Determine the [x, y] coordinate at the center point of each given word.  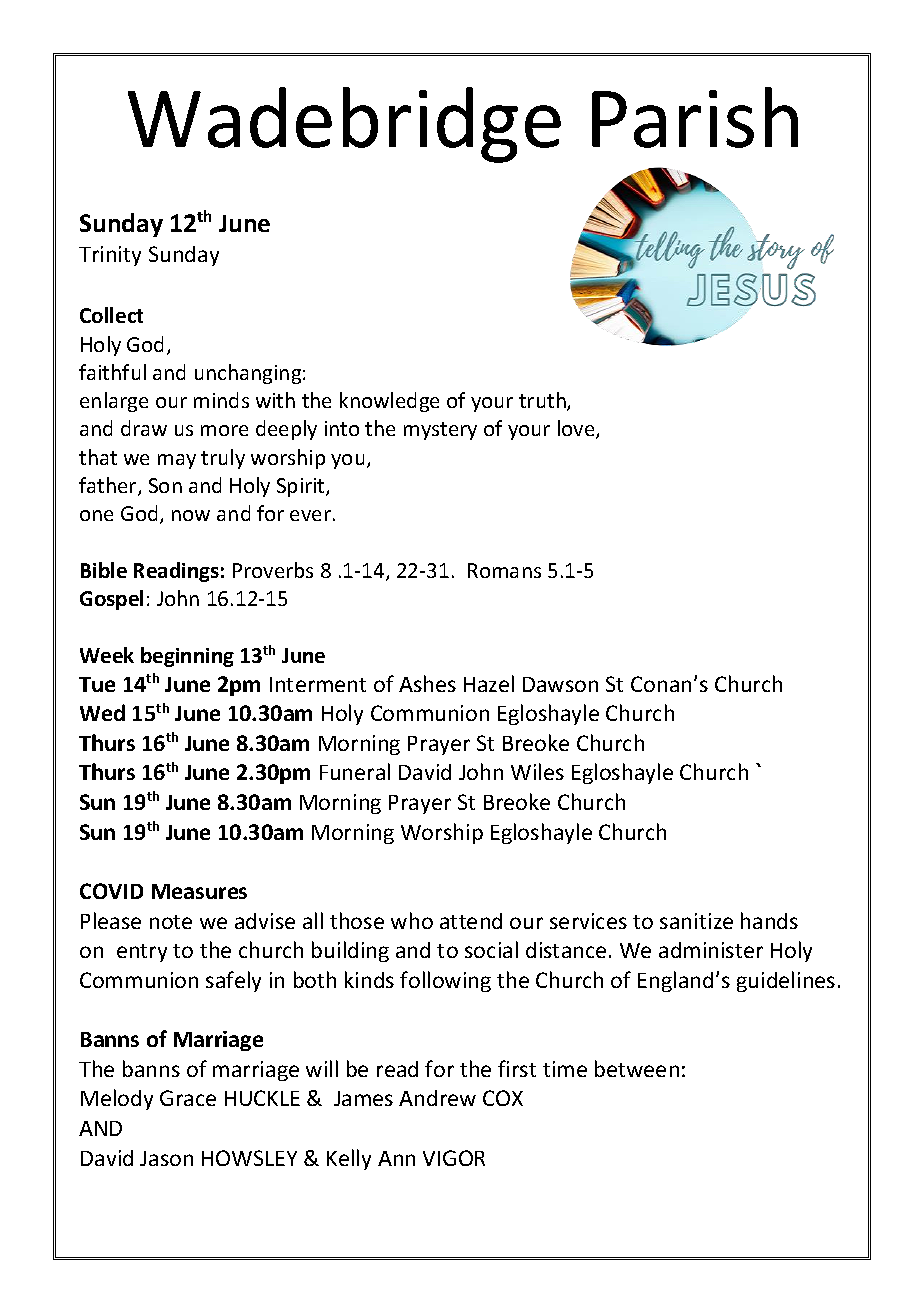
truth [543, 401]
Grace [188, 1098]
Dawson [560, 684]
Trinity [110, 256]
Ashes [427, 683]
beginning [187, 657]
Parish [695, 117]
